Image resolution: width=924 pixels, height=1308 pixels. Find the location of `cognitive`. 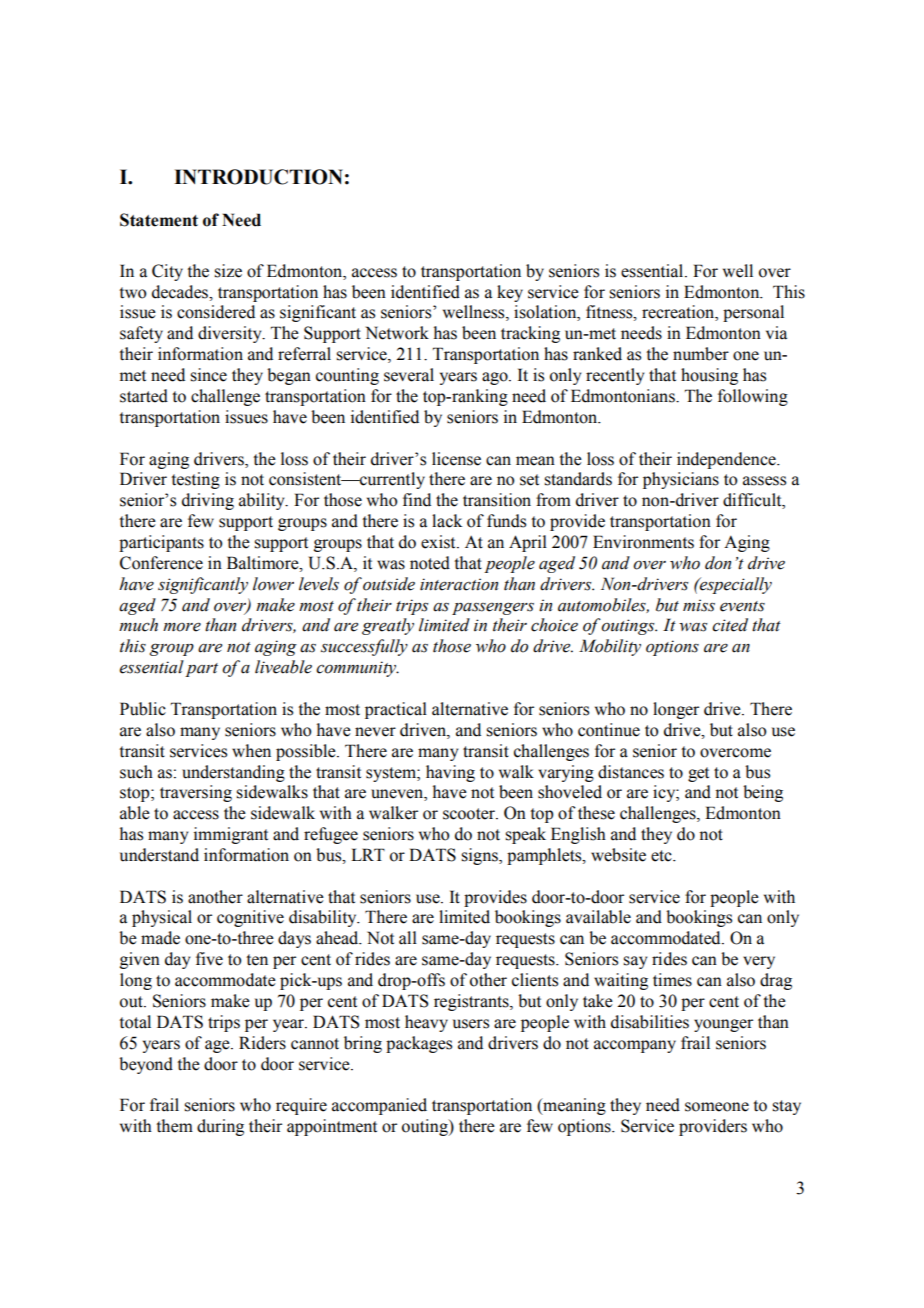

cognitive is located at coordinates (250, 918).
